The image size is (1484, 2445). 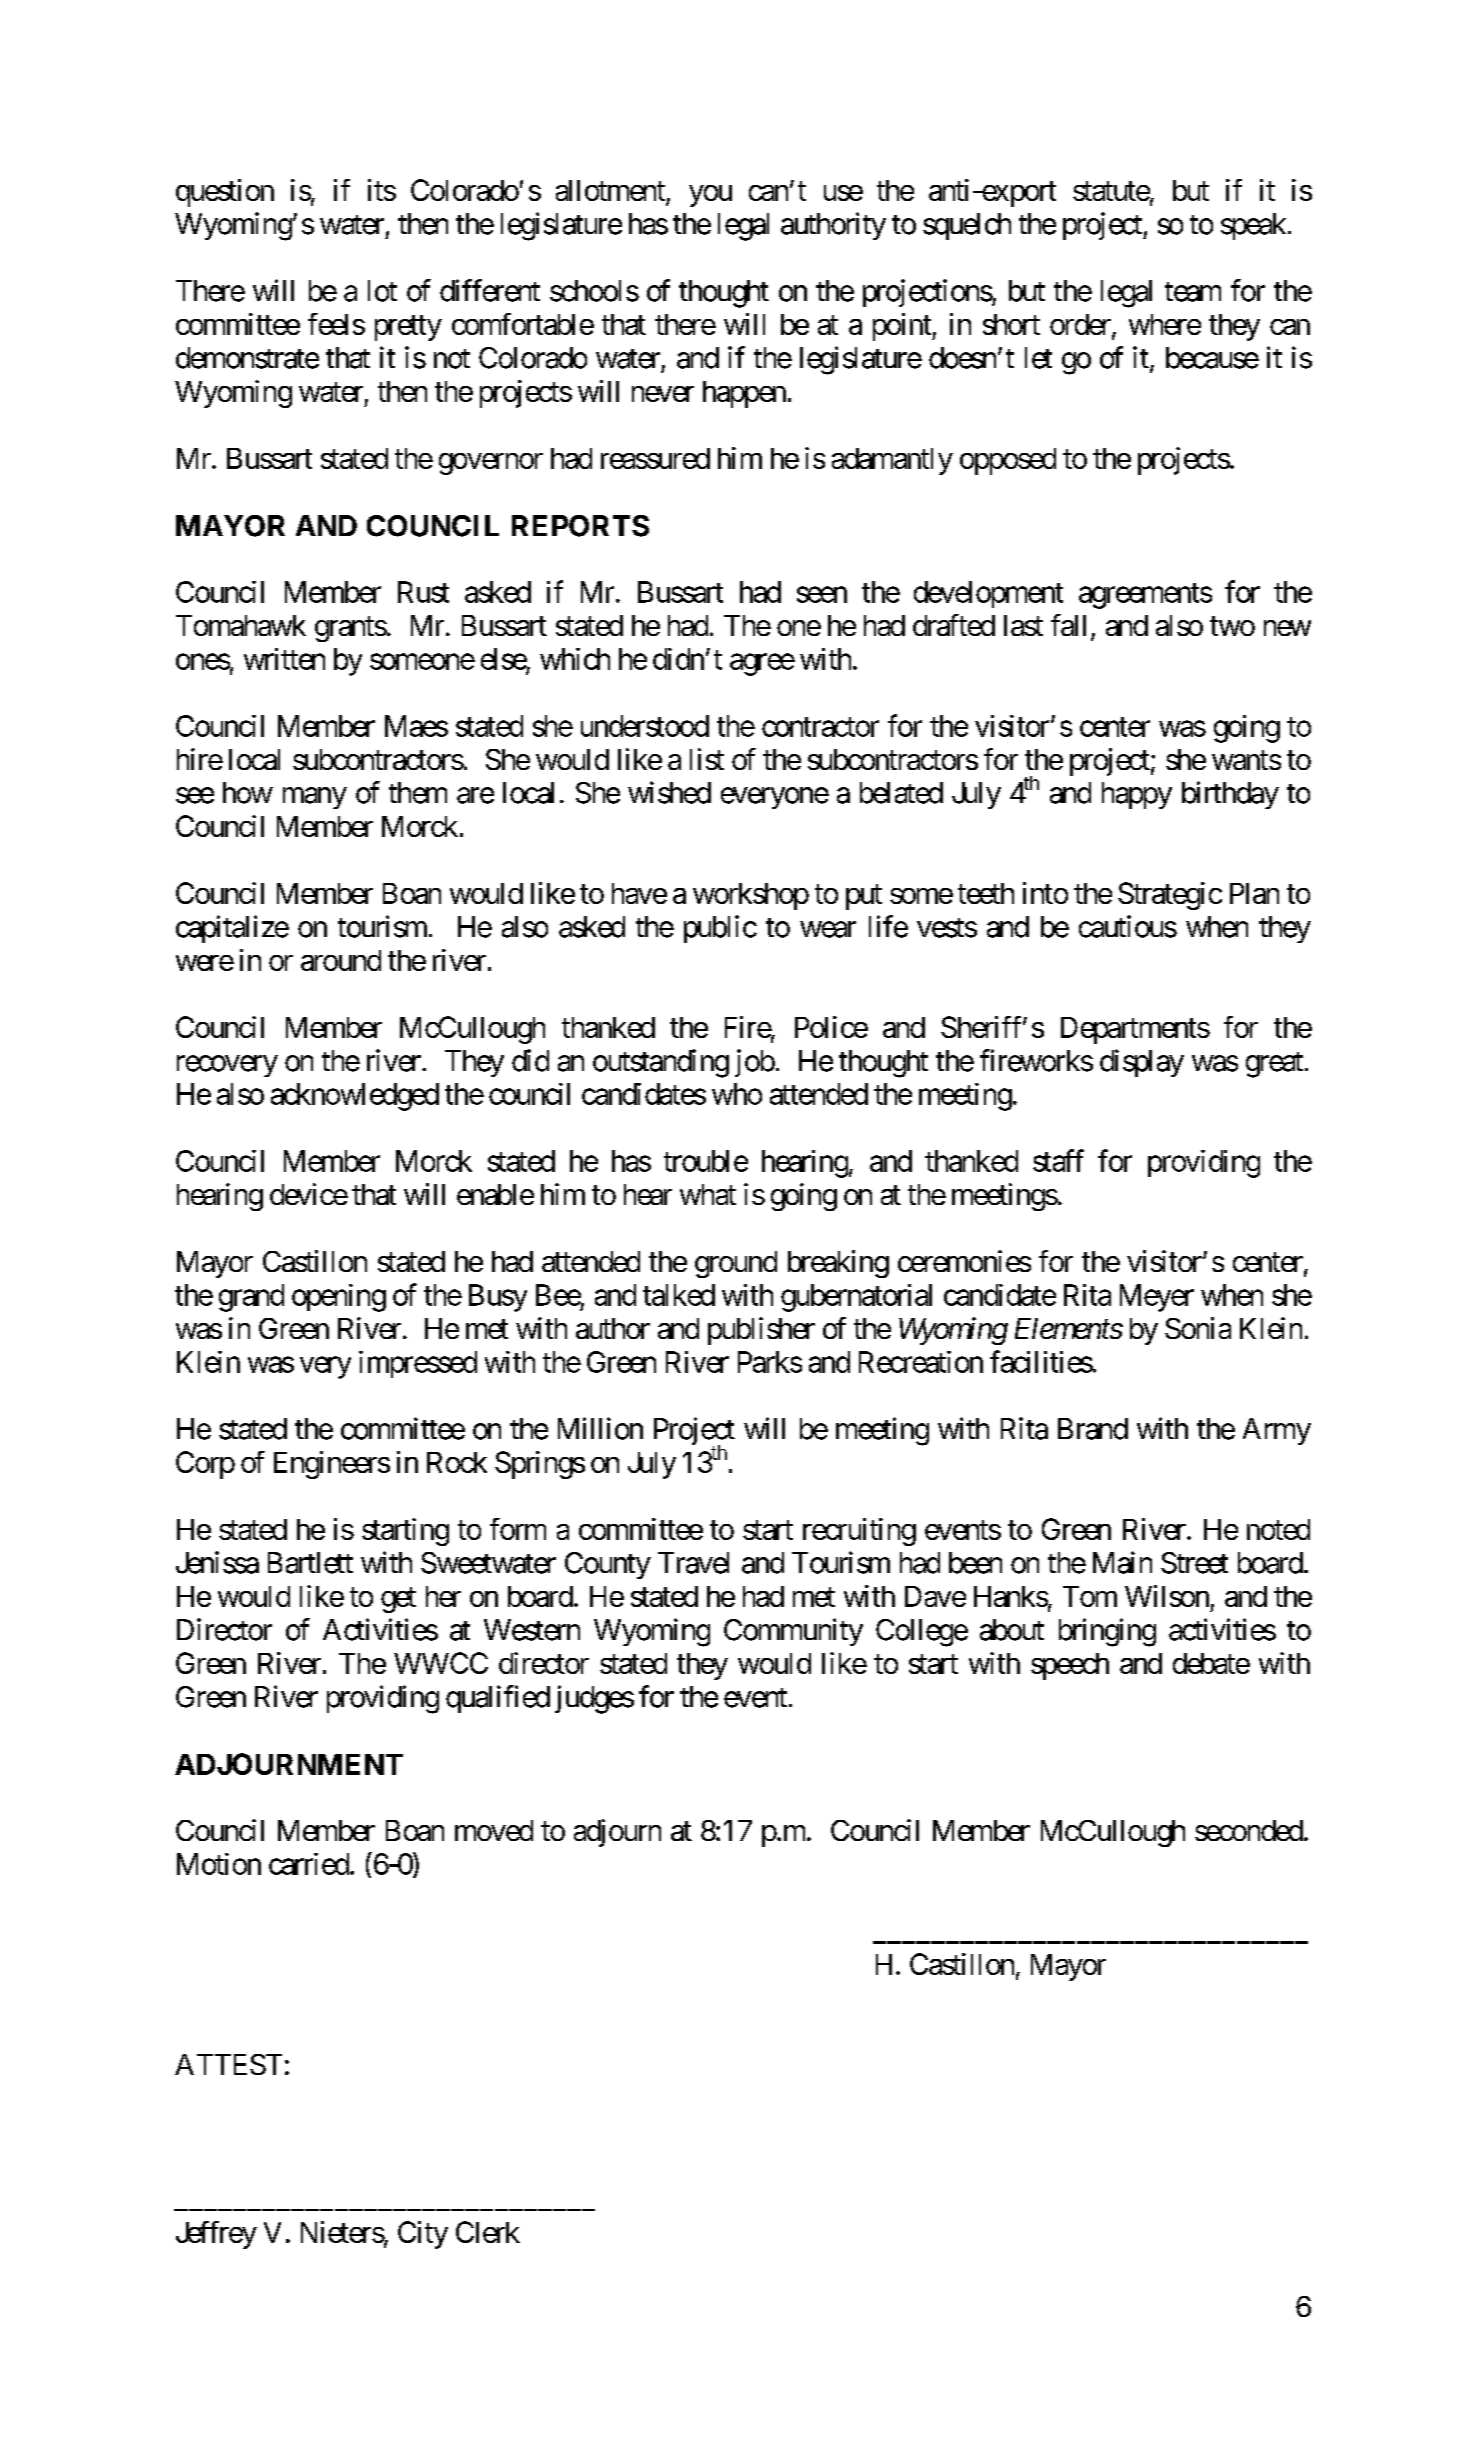 I want to click on happy, so click(x=1137, y=795).
